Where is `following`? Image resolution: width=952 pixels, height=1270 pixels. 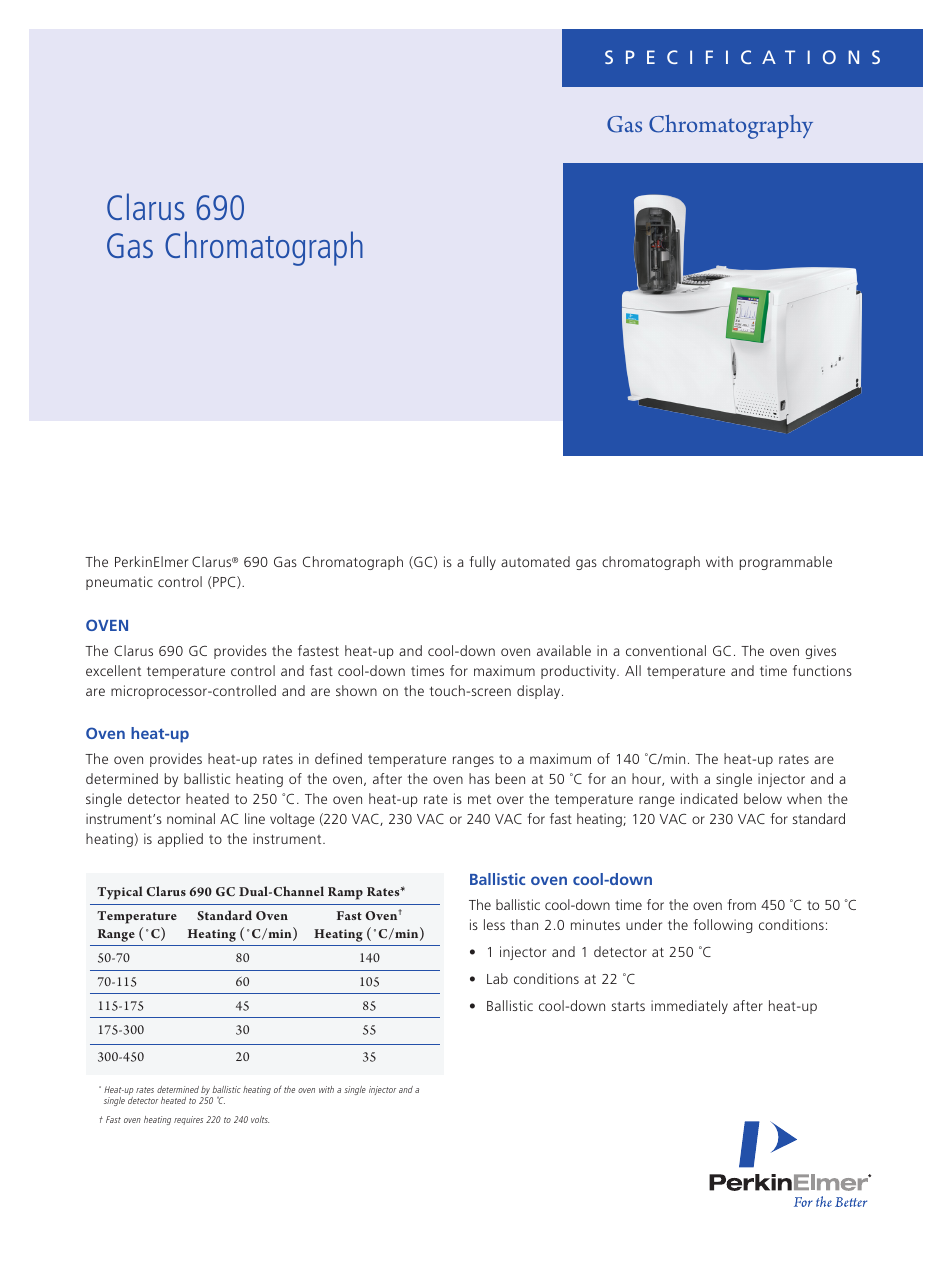
following is located at coordinates (723, 926).
